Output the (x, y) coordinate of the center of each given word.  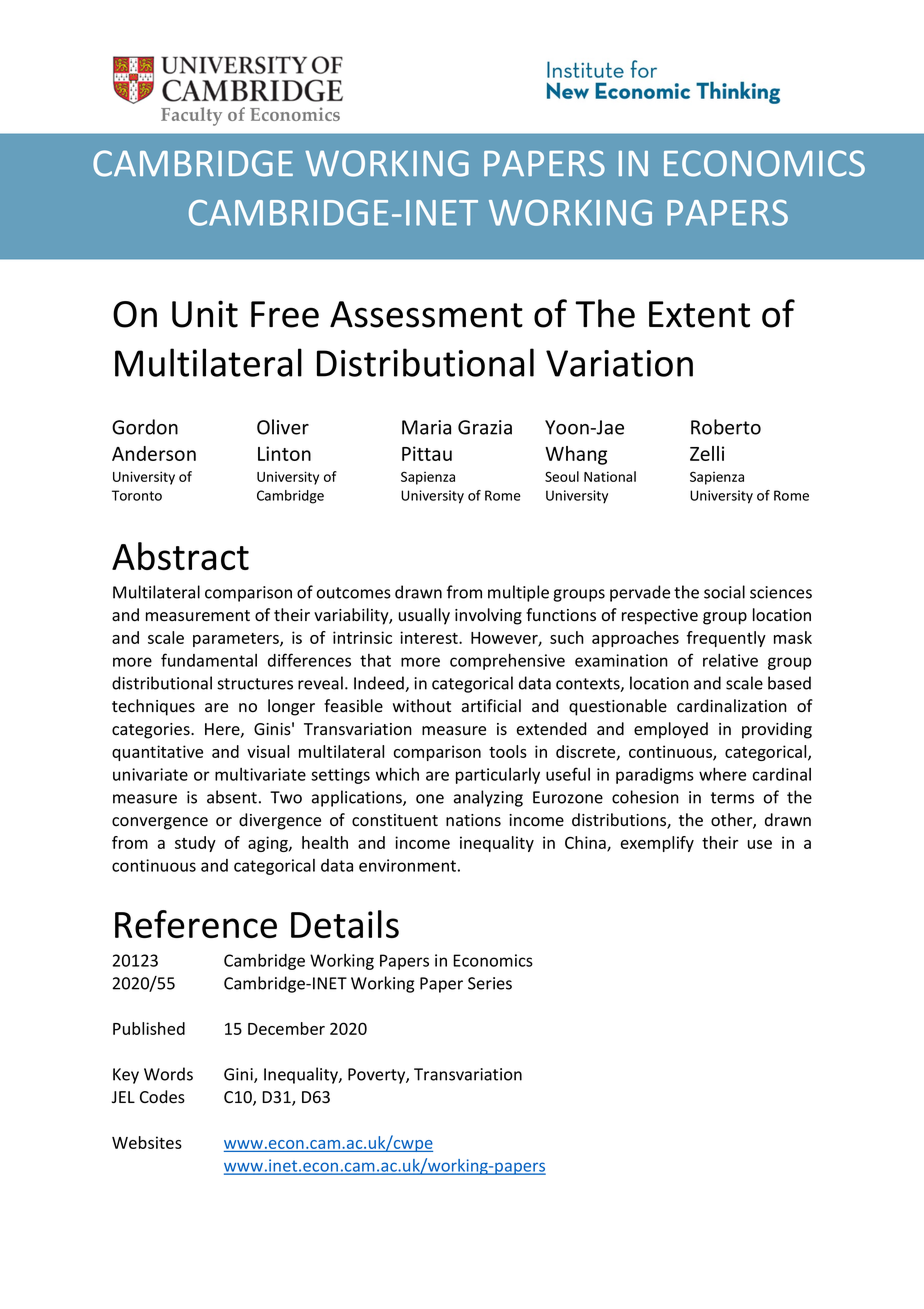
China (586, 844)
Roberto (726, 427)
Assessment (426, 314)
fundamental (209, 660)
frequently (726, 639)
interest (430, 637)
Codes (162, 1097)
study (195, 844)
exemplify (657, 844)
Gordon (145, 427)
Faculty (191, 116)
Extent (699, 314)
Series (490, 983)
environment (407, 865)
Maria (426, 427)
